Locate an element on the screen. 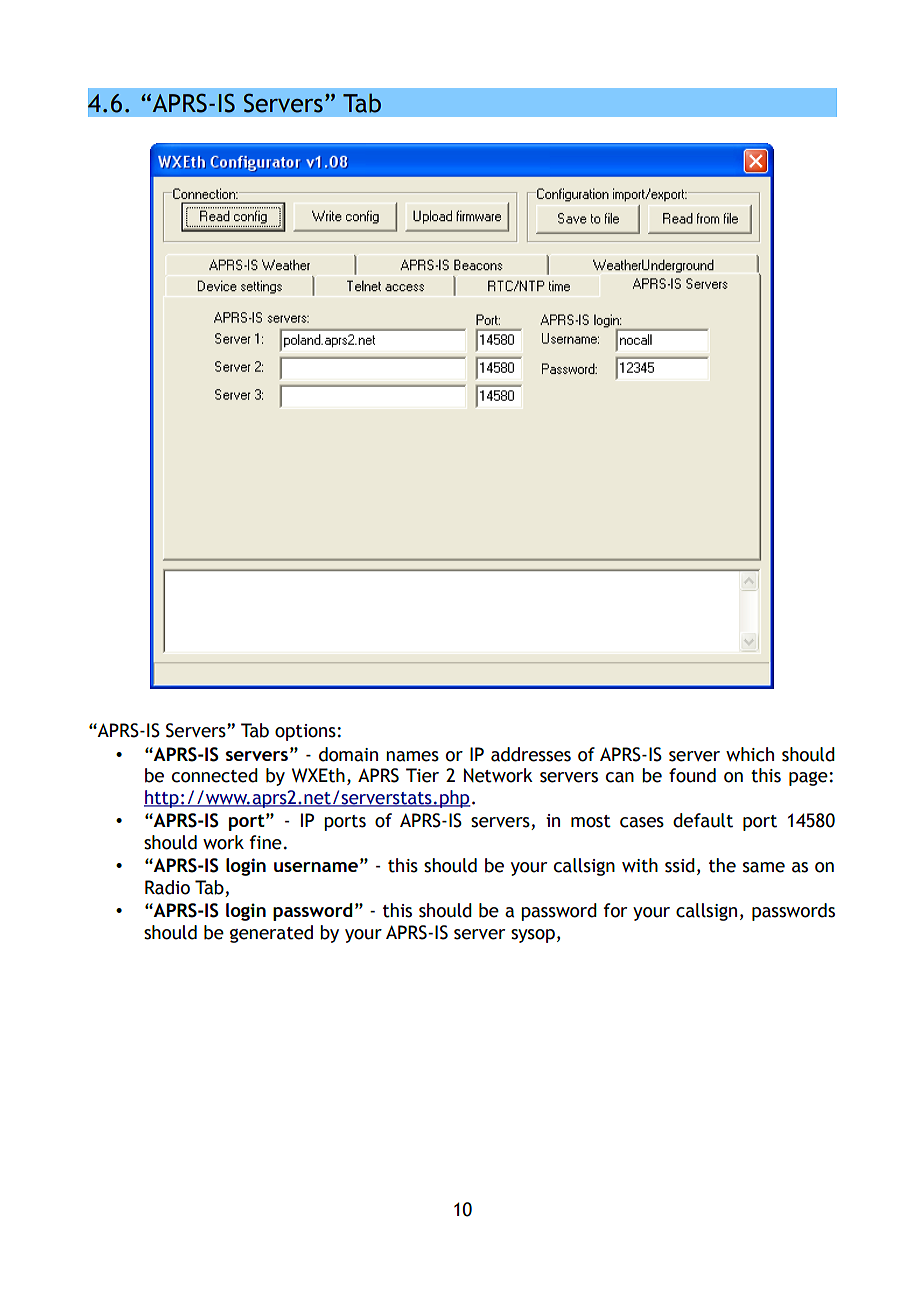 This screenshot has height=1308, width=924. connected is located at coordinates (215, 775).
